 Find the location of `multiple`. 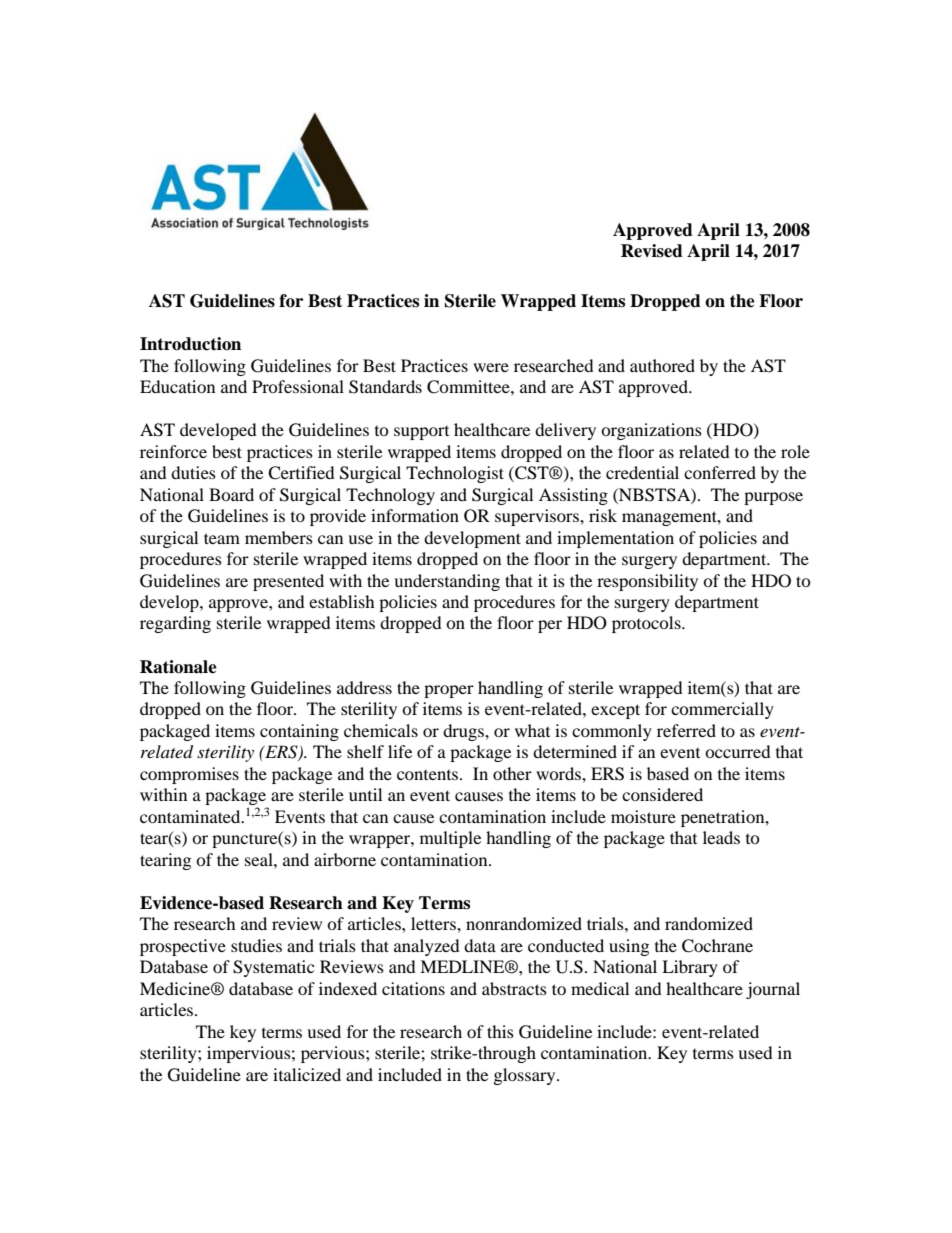

multiple is located at coordinates (450, 839).
